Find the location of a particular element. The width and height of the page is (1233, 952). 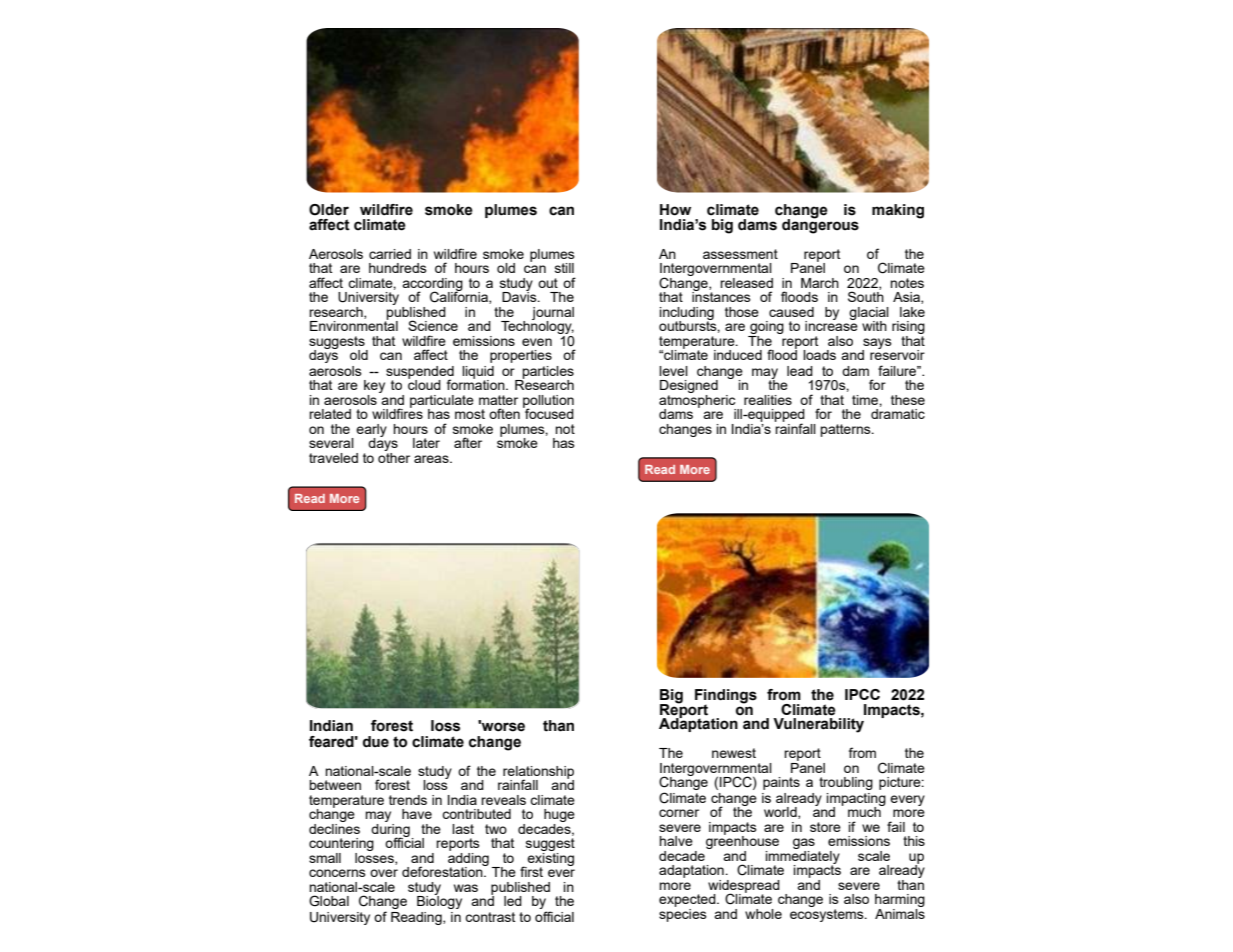

Findings is located at coordinates (726, 697).
